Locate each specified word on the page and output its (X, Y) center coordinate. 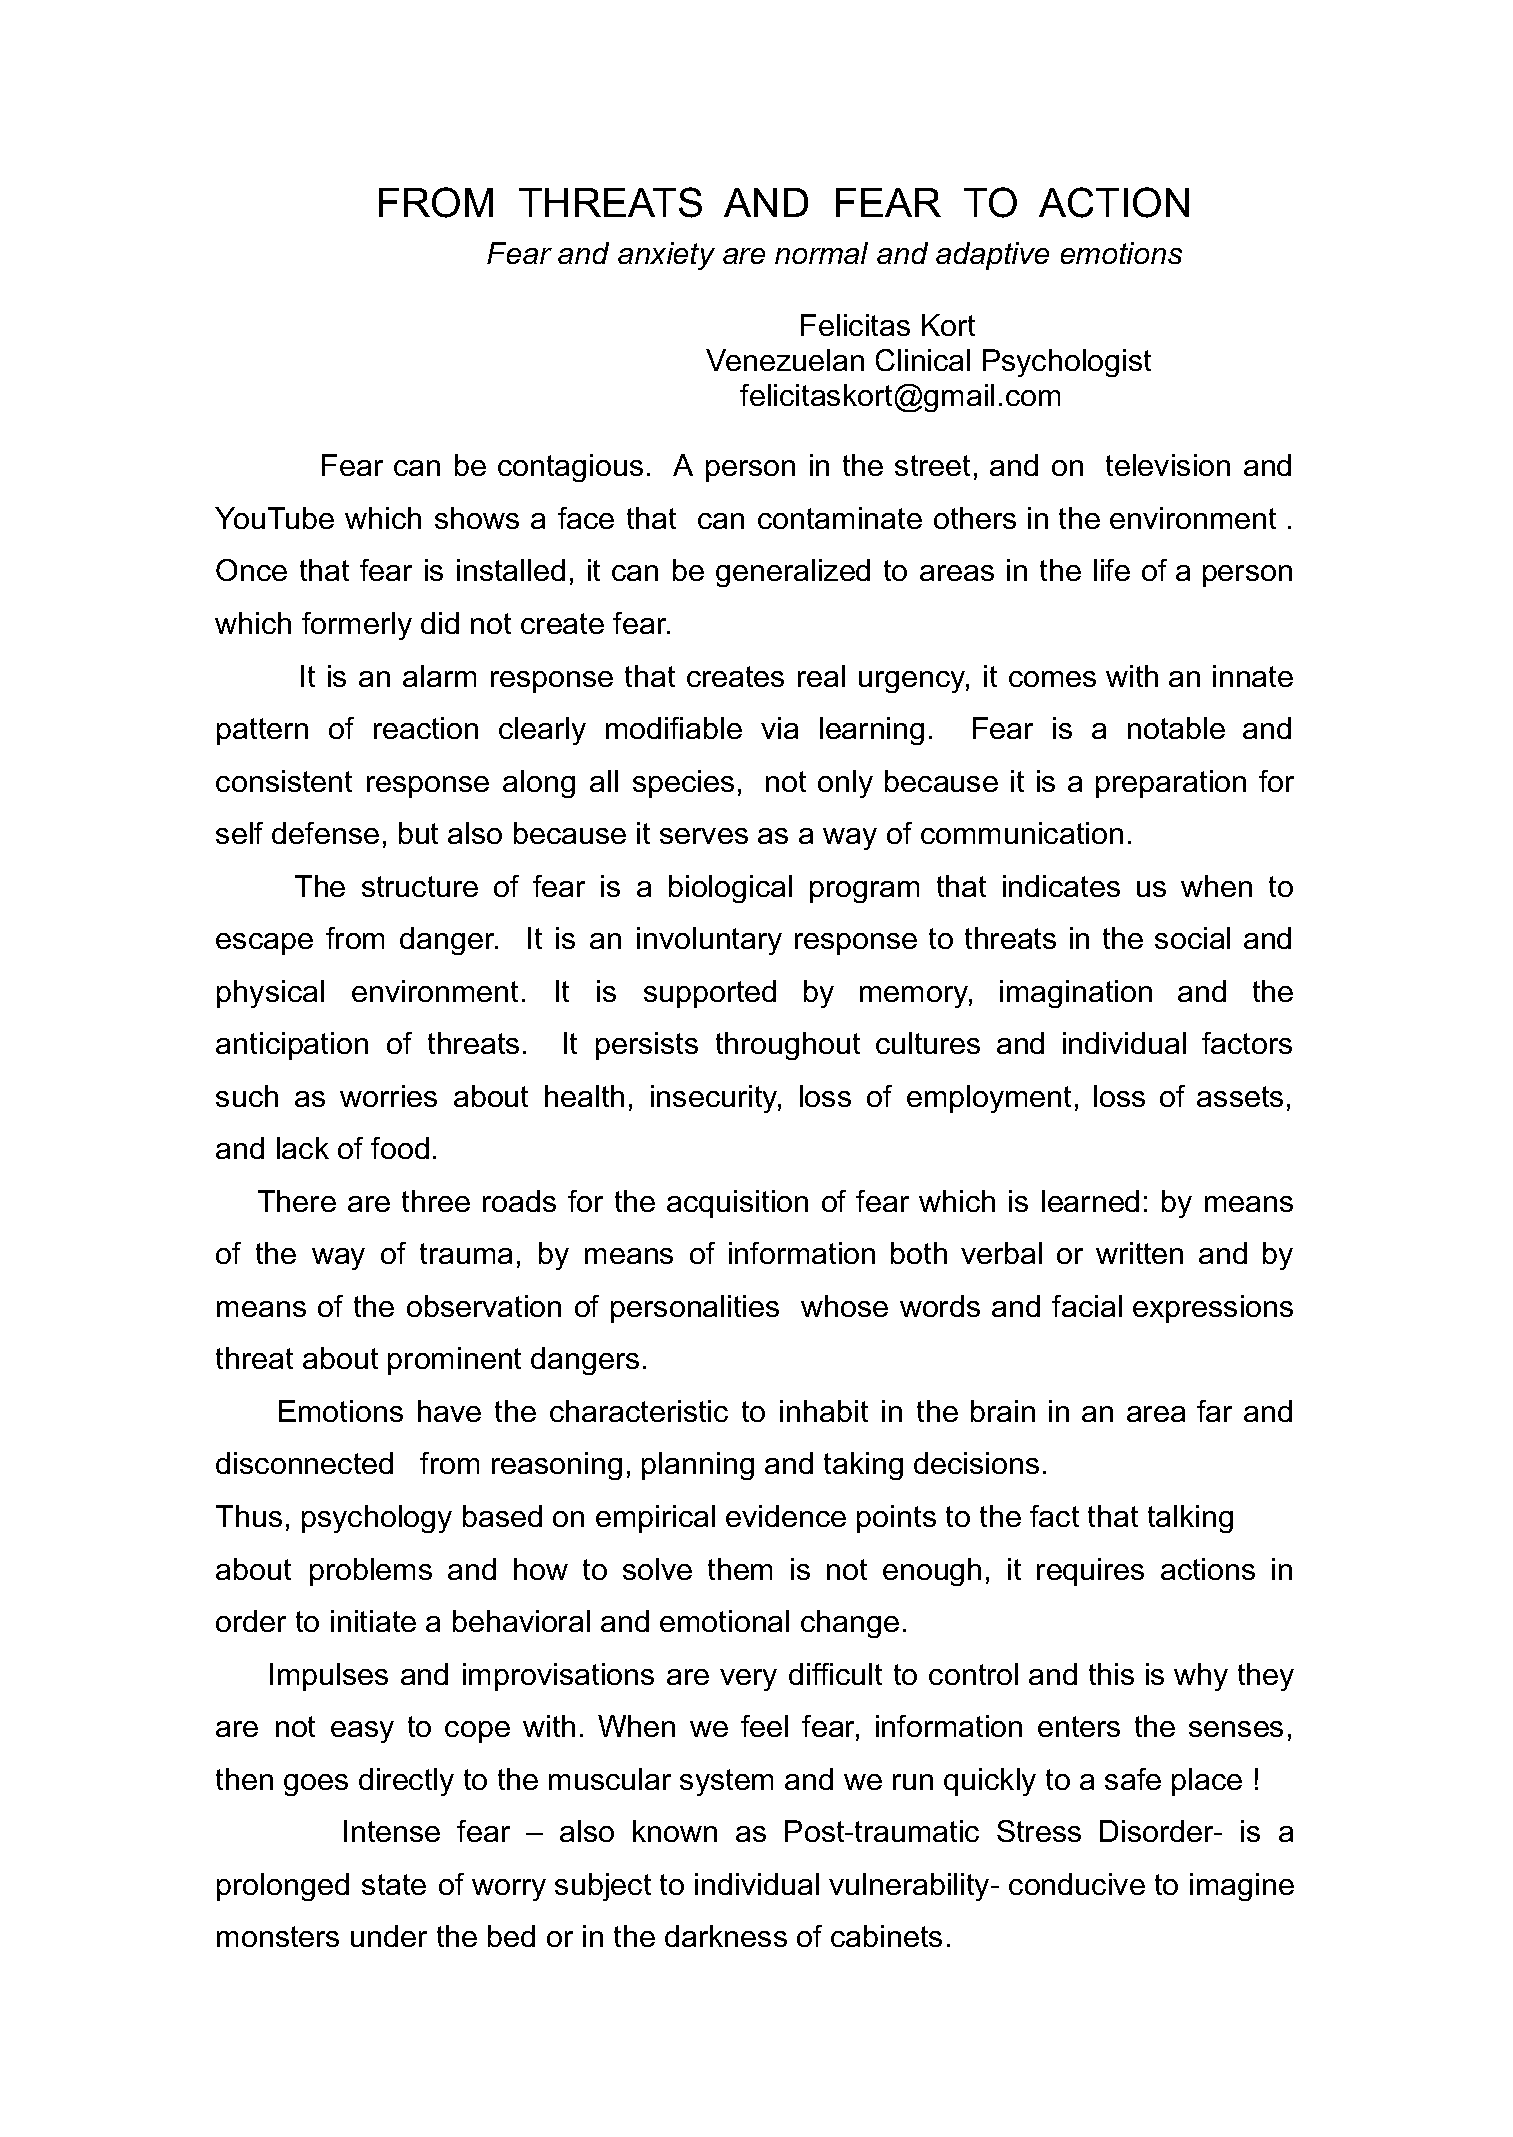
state (394, 1884)
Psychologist (1067, 363)
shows (477, 518)
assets (1240, 1096)
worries (388, 1096)
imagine (1242, 1887)
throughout (788, 1046)
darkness (726, 1936)
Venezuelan (785, 360)
